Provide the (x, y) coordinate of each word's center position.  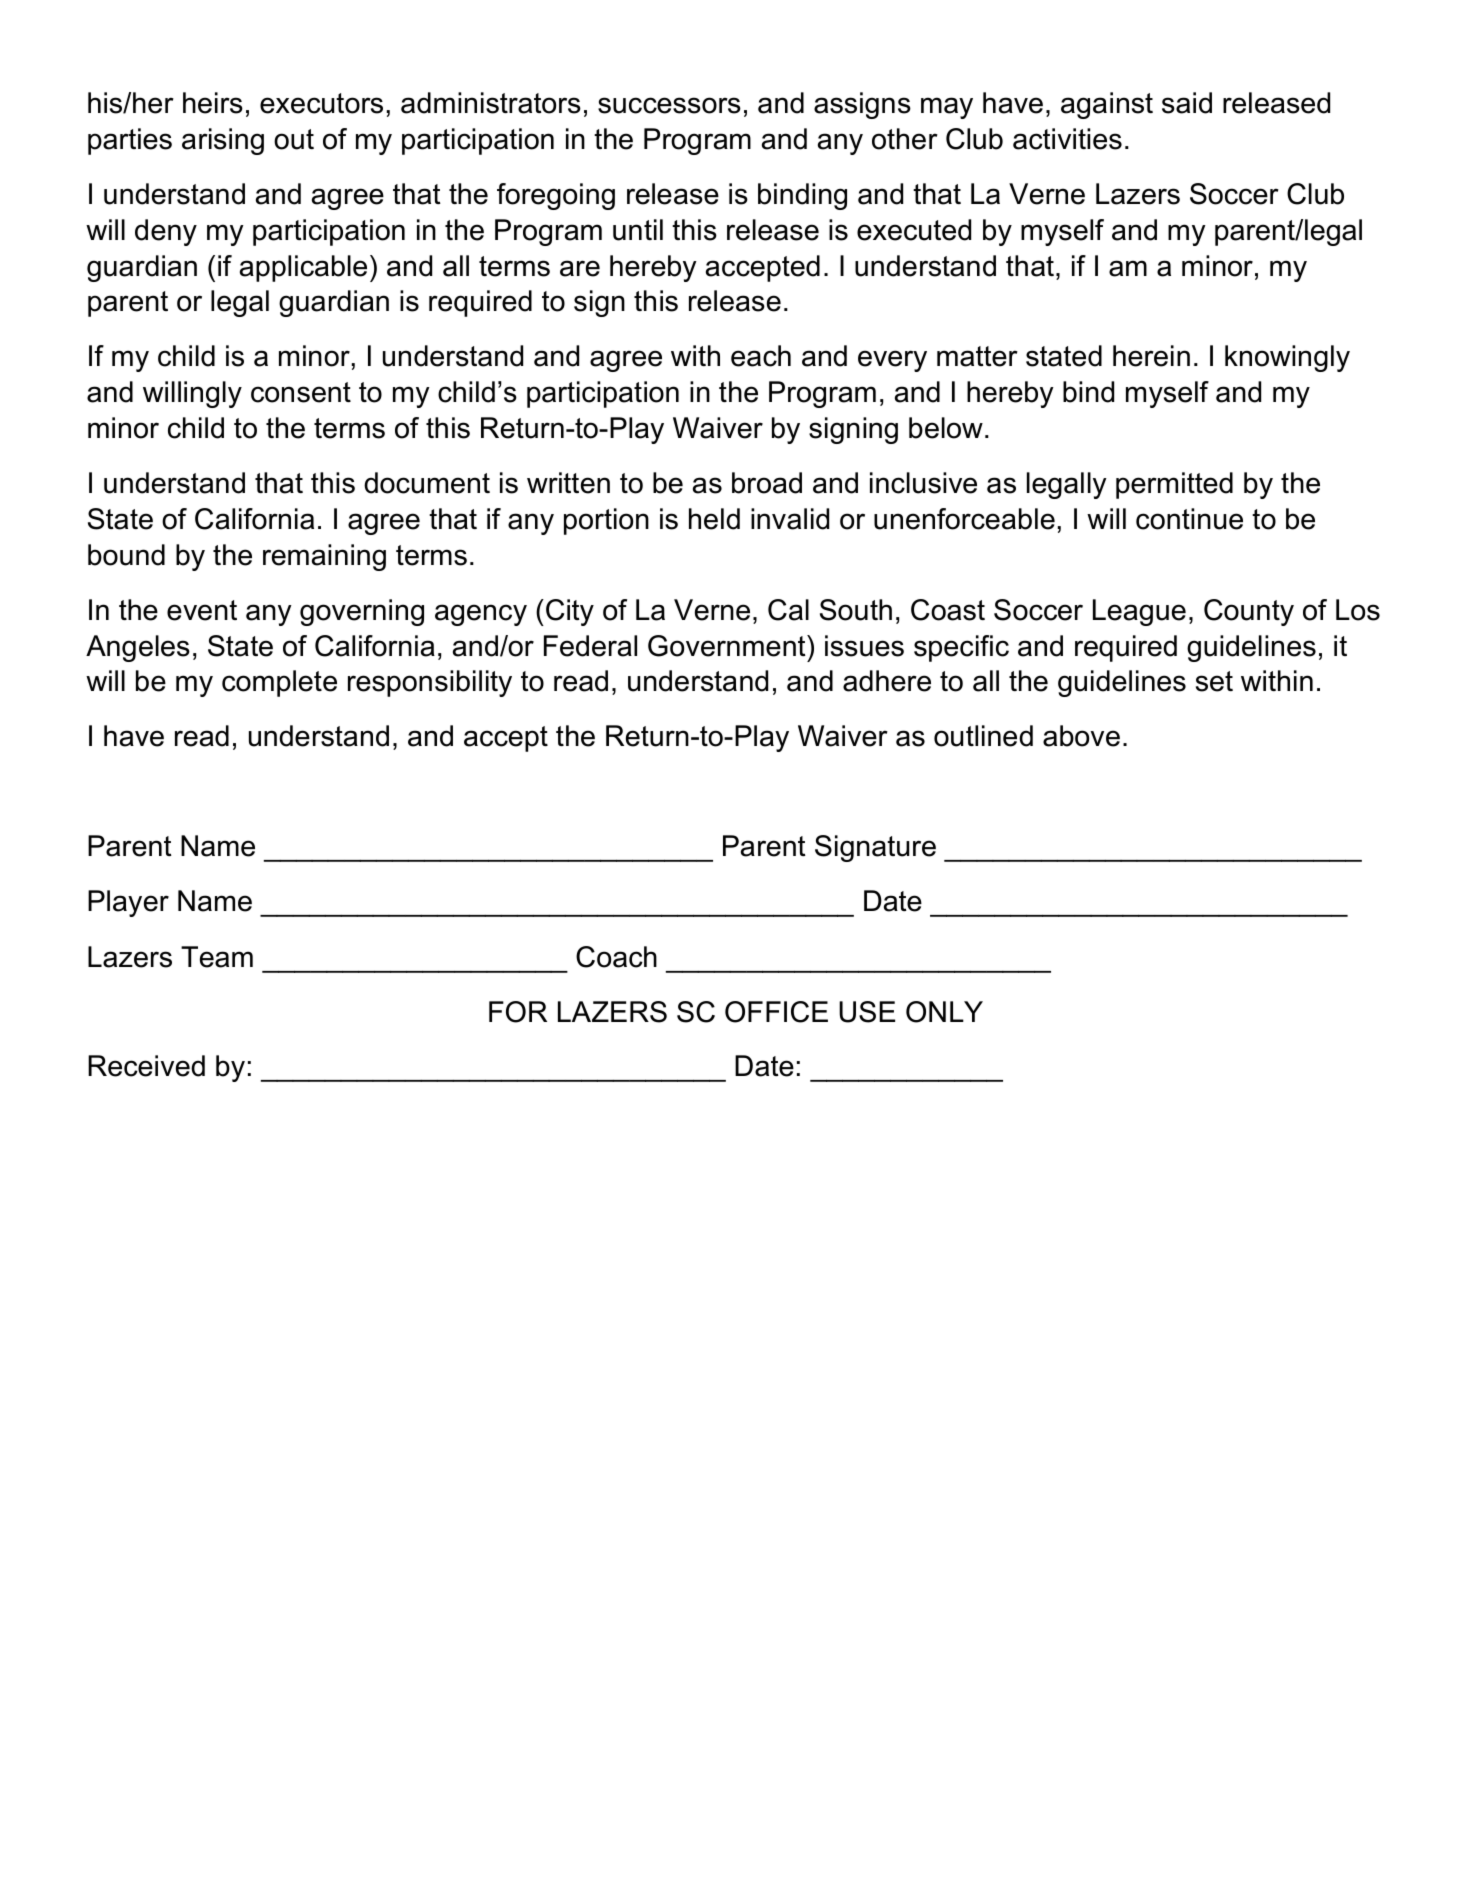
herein (1151, 356)
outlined (983, 736)
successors (669, 105)
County (1249, 612)
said (1187, 103)
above (1081, 736)
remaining (324, 557)
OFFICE (776, 1012)
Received (146, 1066)
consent (301, 392)
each (761, 356)
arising (223, 141)
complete (279, 683)
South (856, 610)
